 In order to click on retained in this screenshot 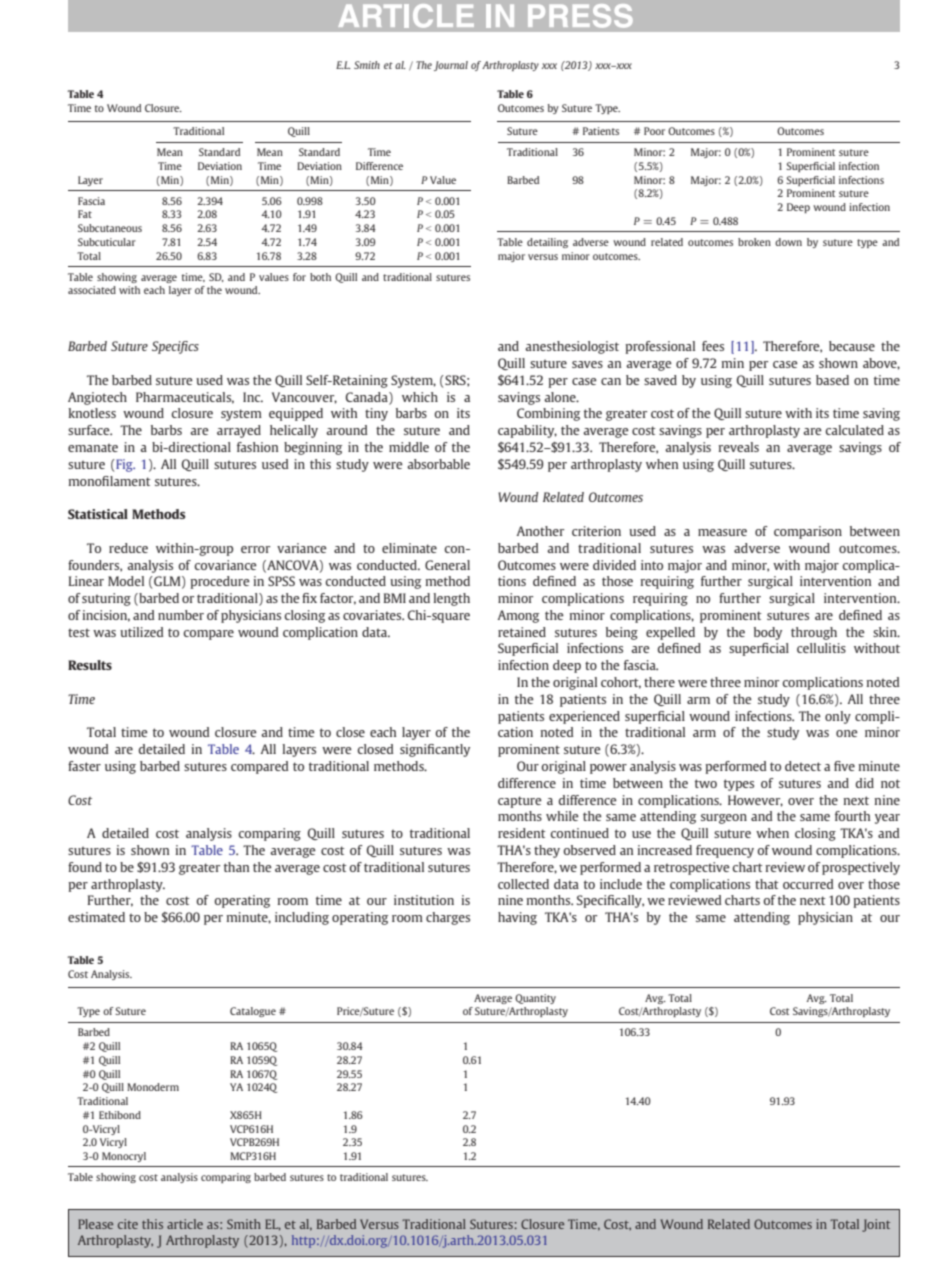, I will do `click(522, 632)`.
